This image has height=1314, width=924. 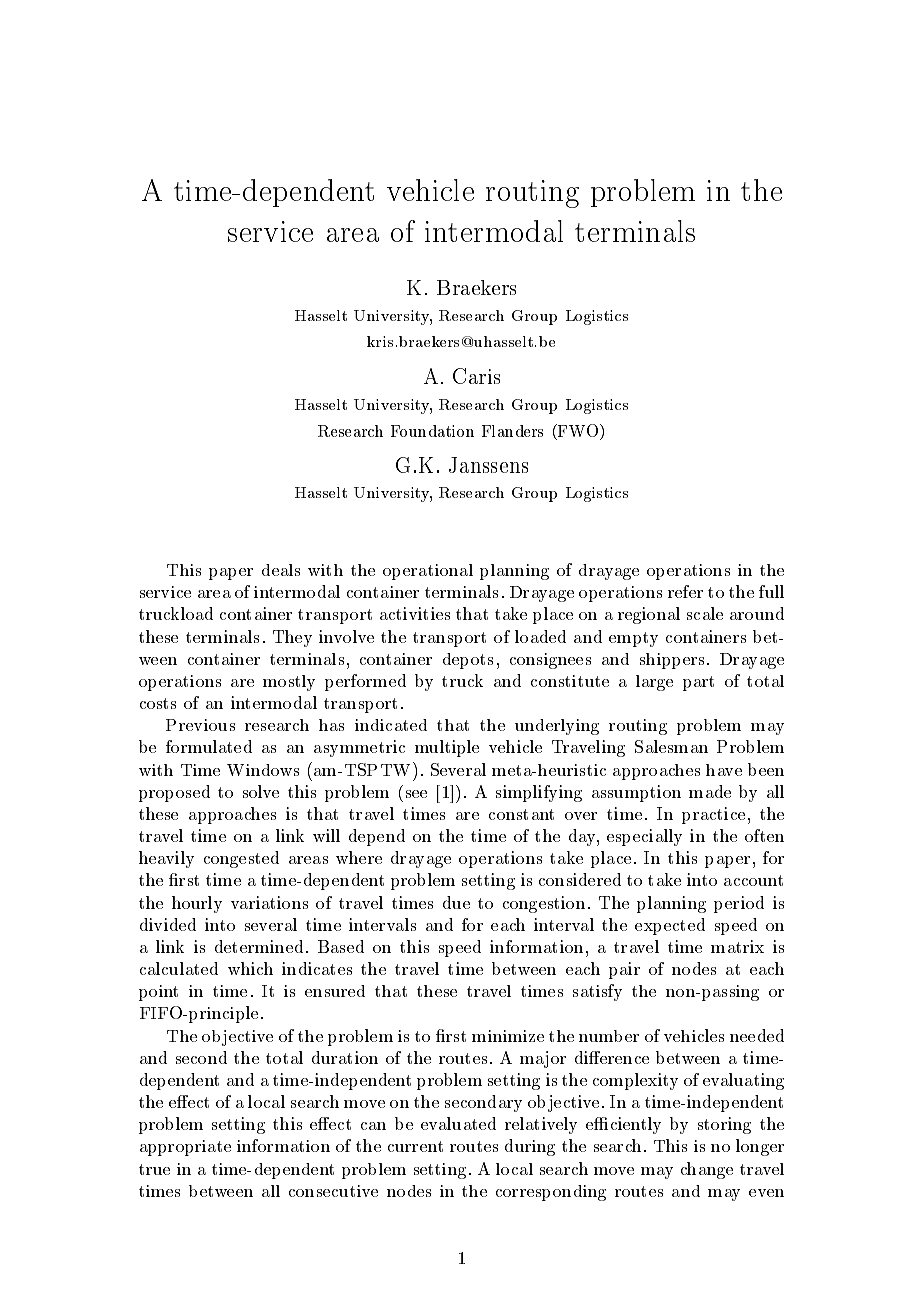 What do you see at coordinates (281, 570) in the image?
I see `deals` at bounding box center [281, 570].
